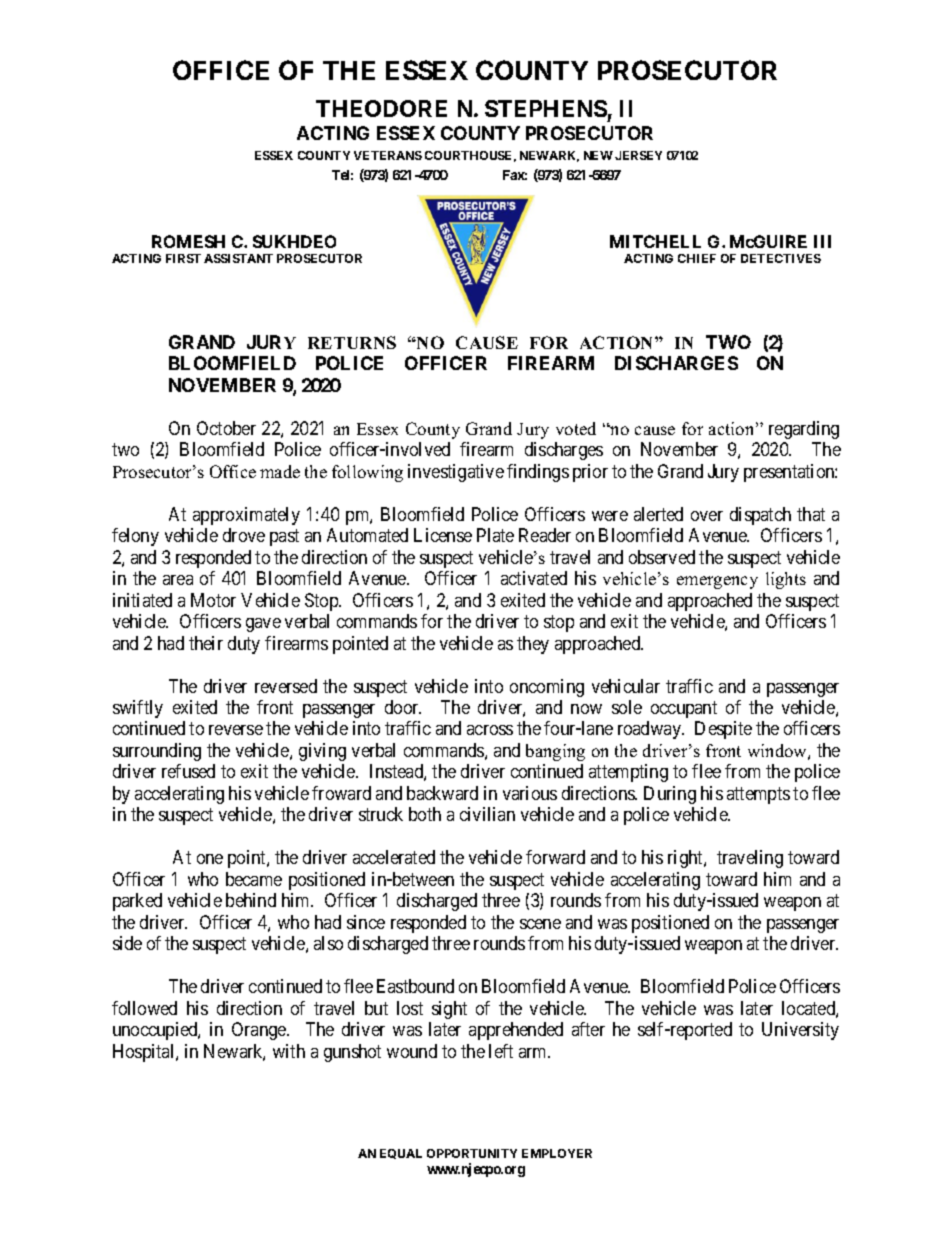  Describe the element at coordinates (206, 643) in the image. I see `their` at that location.
